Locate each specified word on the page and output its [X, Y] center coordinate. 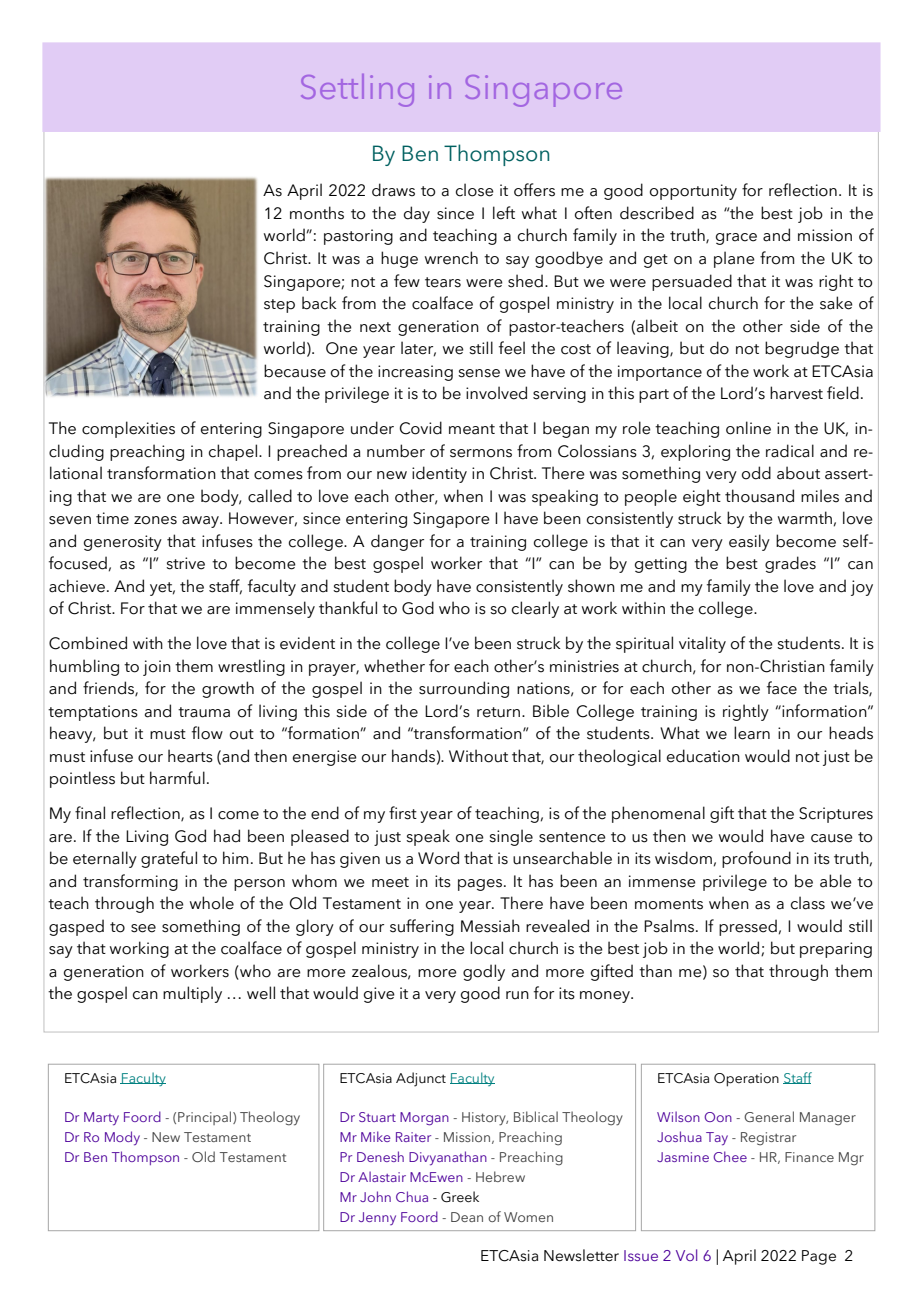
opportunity [693, 192]
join [157, 668]
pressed [748, 927]
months [317, 213]
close [475, 190]
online [748, 428]
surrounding [464, 689]
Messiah [490, 926]
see [143, 928]
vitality [702, 644]
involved [496, 393]
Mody [122, 1138]
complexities [128, 429]
